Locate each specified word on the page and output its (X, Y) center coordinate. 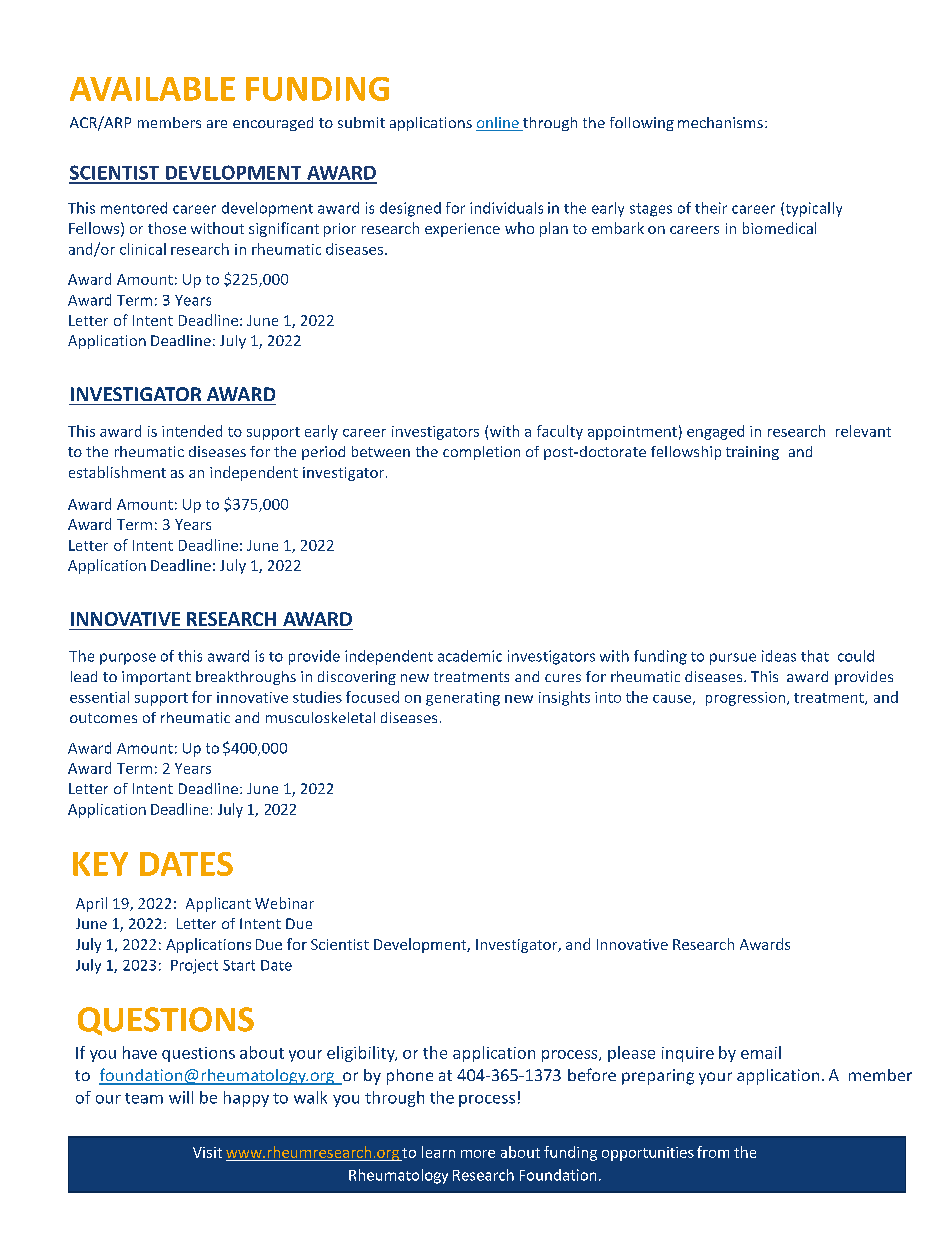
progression (747, 699)
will (181, 1097)
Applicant (218, 904)
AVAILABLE (152, 89)
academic (470, 656)
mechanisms (720, 122)
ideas (779, 656)
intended (192, 431)
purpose (128, 659)
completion (481, 453)
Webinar (284, 903)
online (498, 124)
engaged (715, 432)
